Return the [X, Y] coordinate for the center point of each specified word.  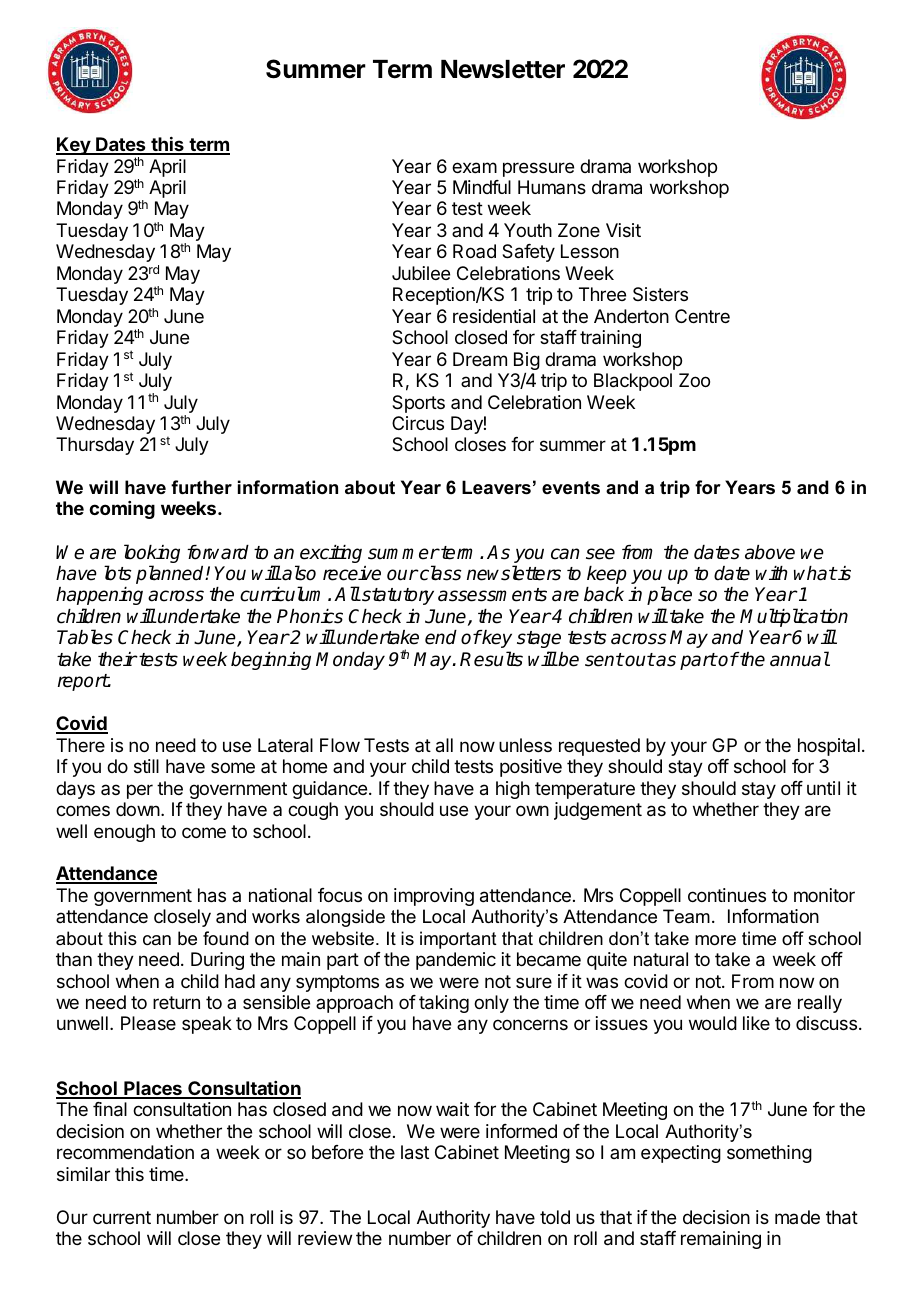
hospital [829, 747]
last [415, 1152]
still [146, 766]
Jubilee [421, 273]
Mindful [482, 187]
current [122, 1217]
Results [491, 659]
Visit [623, 230]
